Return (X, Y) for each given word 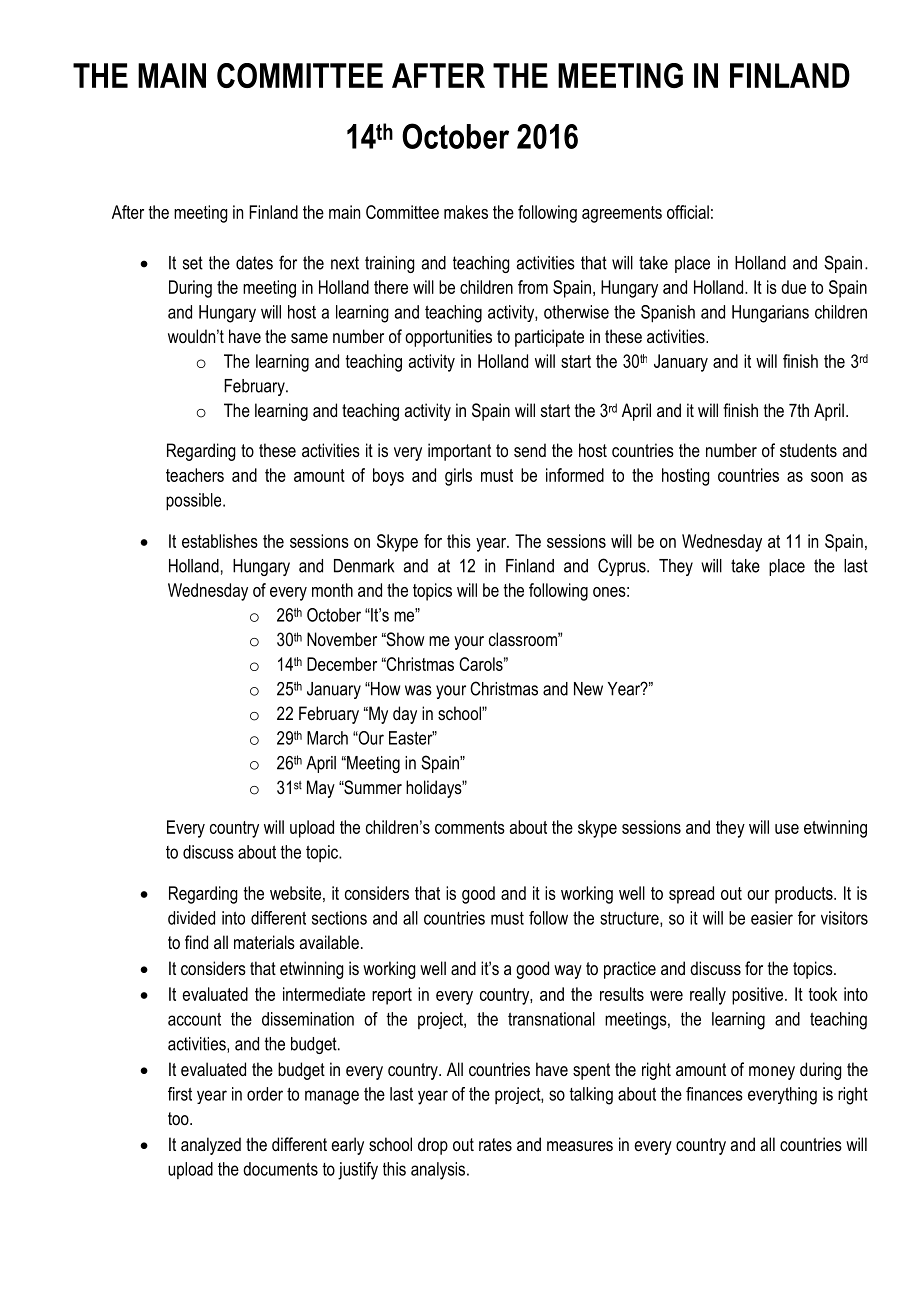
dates (254, 263)
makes (466, 212)
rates (495, 1144)
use (787, 829)
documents (280, 1169)
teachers (195, 475)
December (342, 664)
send (530, 450)
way (568, 972)
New (588, 689)
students (808, 450)
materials (264, 942)
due (793, 287)
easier (772, 918)
